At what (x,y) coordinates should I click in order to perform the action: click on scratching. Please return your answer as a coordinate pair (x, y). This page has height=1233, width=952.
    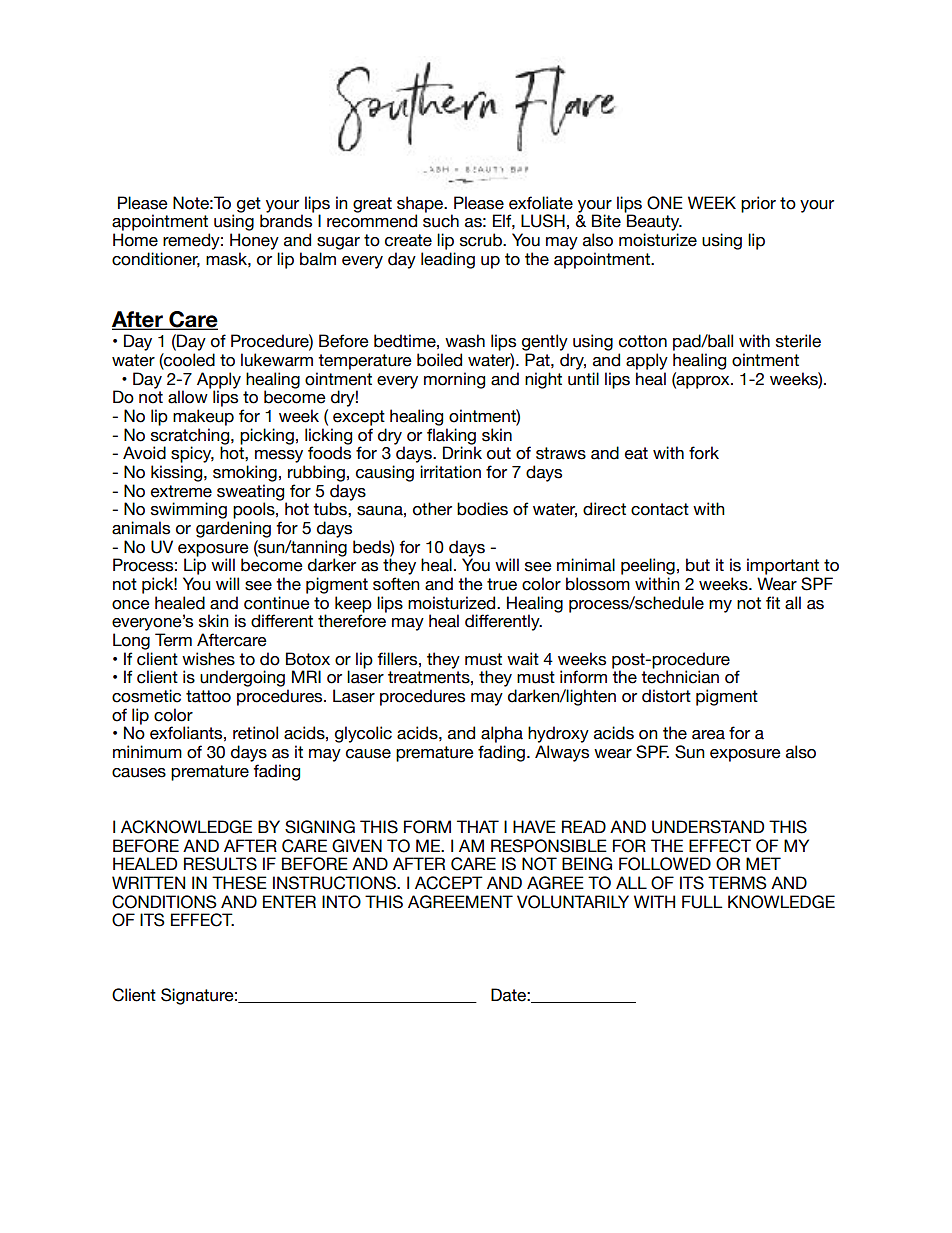
    Looking at the image, I should click on (191, 437).
